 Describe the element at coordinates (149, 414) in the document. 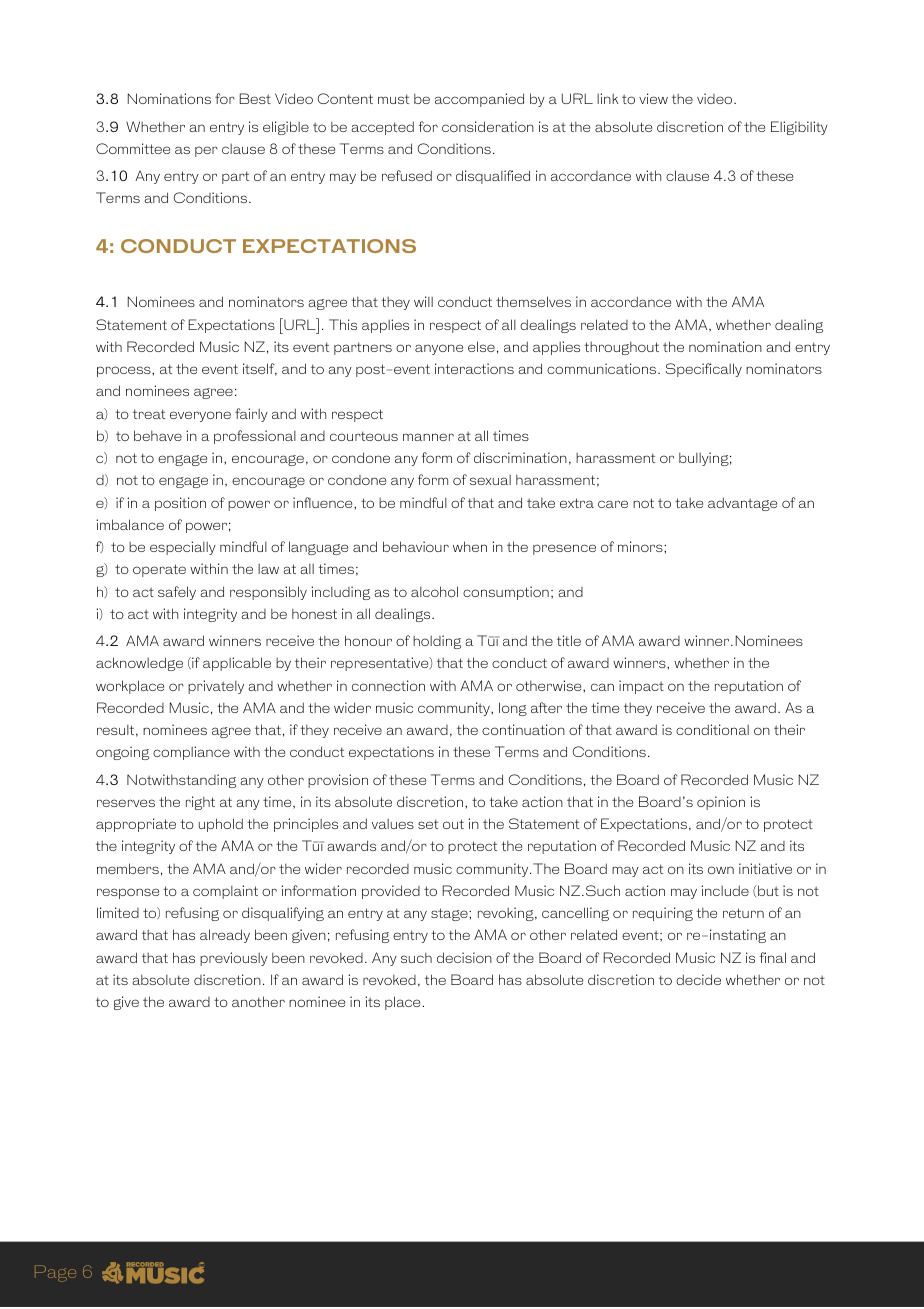

I see `treat` at that location.
